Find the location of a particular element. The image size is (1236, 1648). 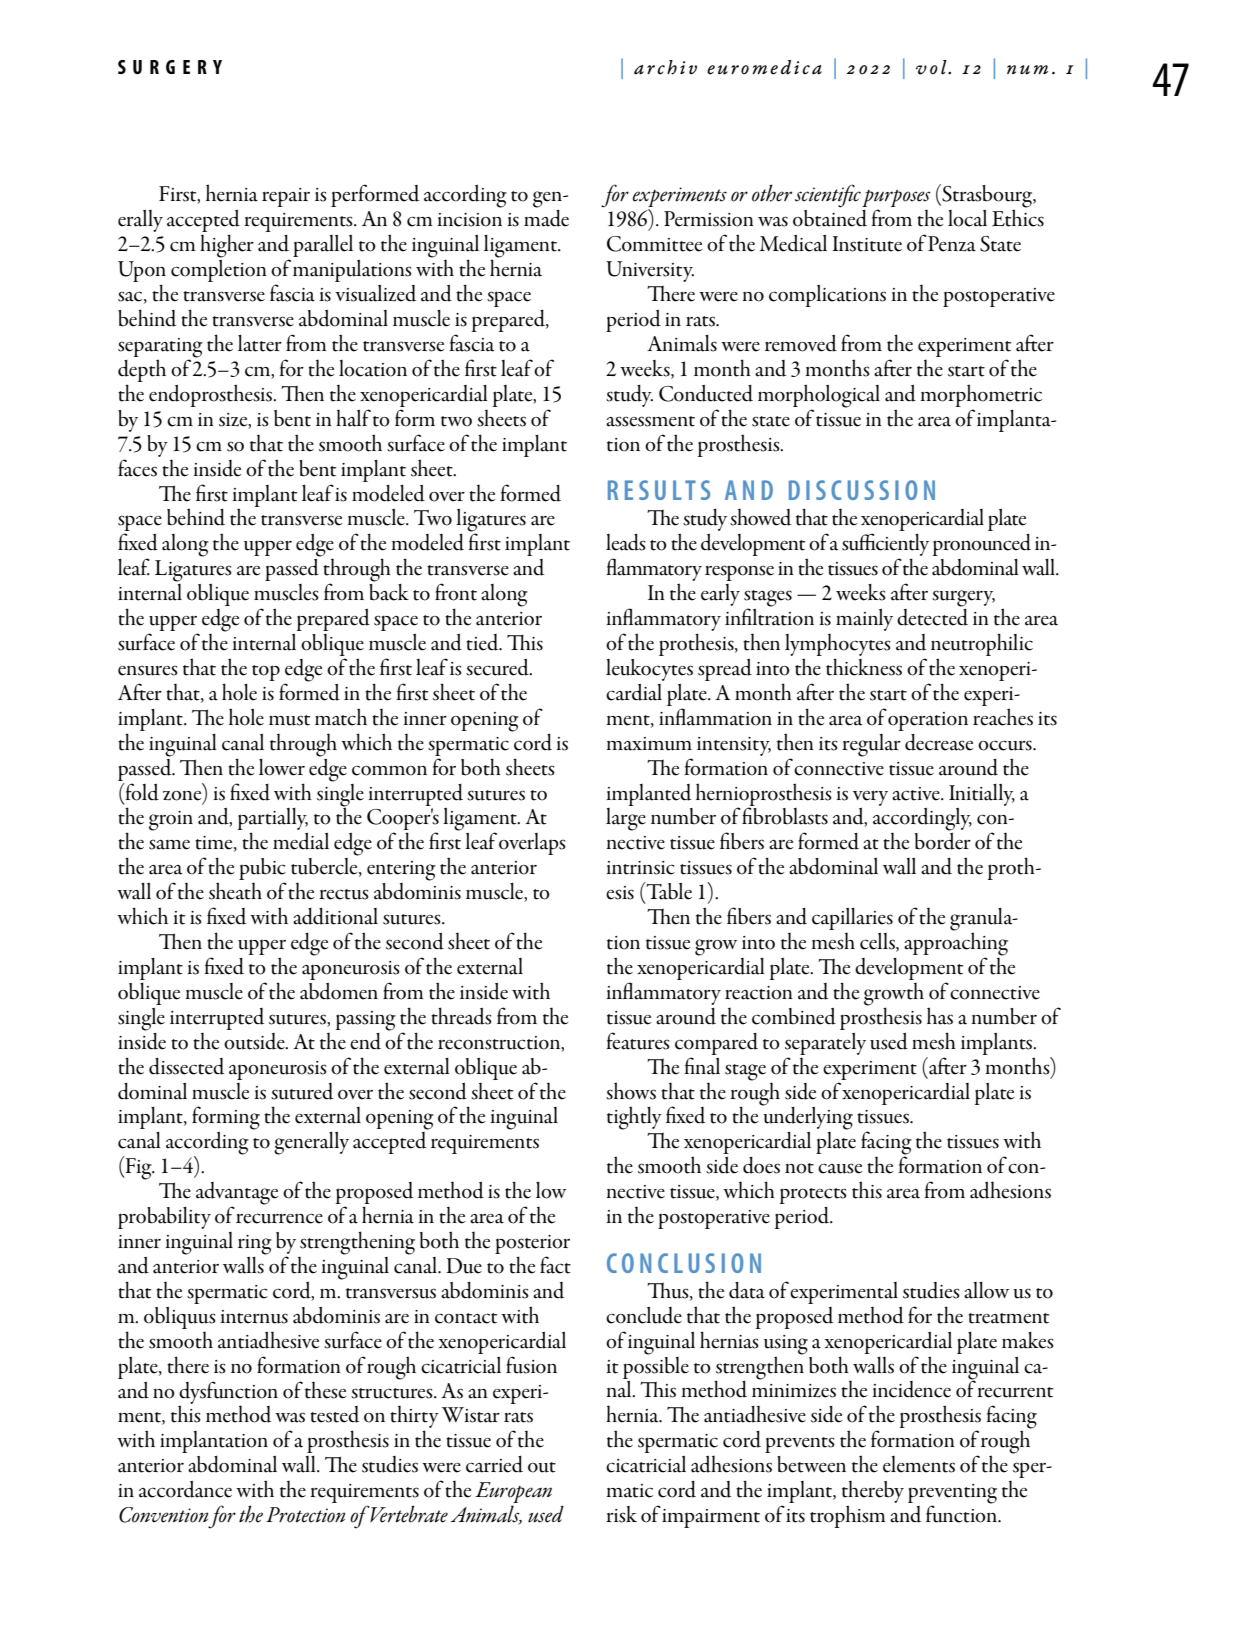

detected is located at coordinates (932, 616).
